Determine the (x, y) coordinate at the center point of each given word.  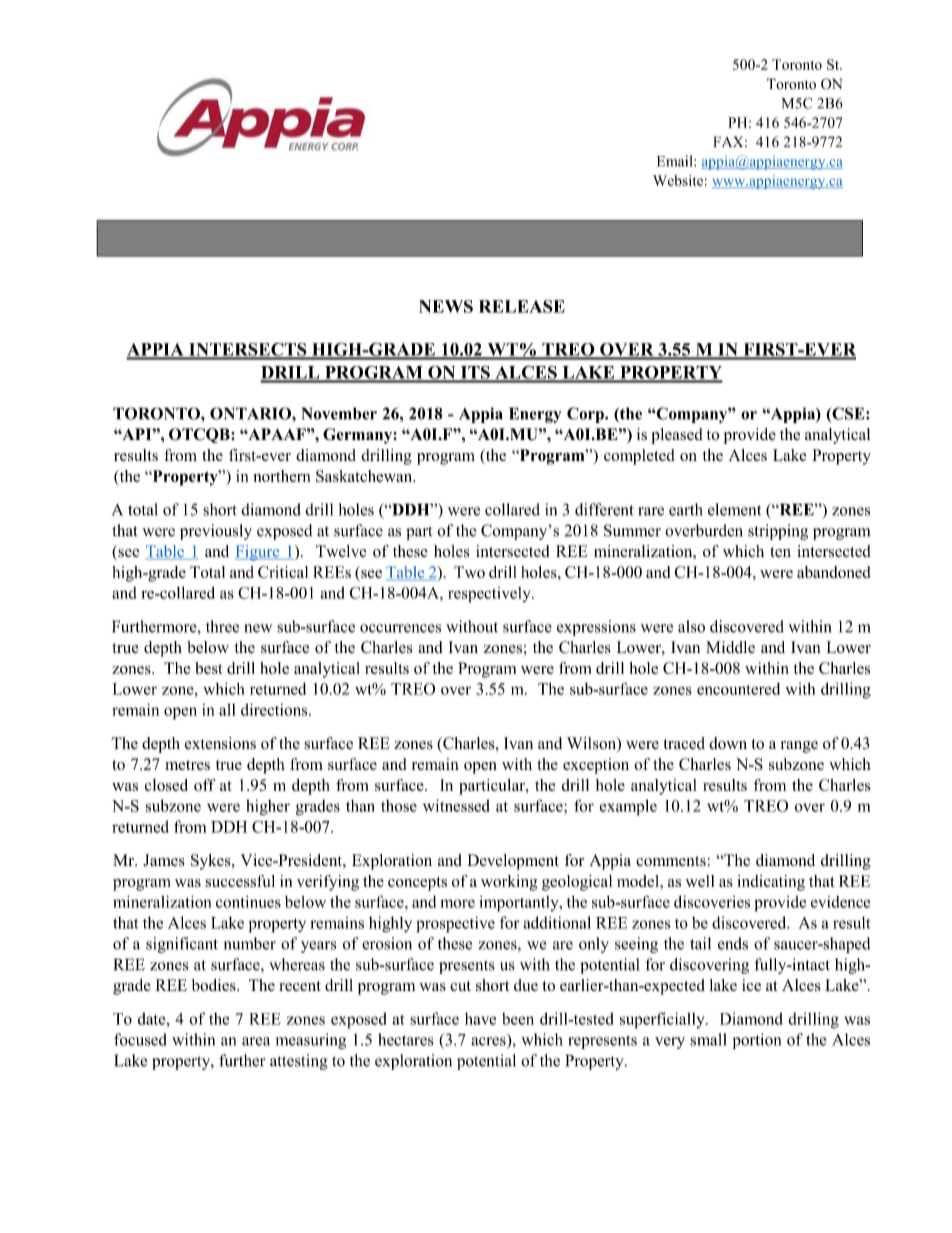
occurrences (400, 628)
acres (488, 1041)
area (256, 1041)
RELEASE (522, 306)
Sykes (212, 862)
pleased (677, 436)
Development (513, 862)
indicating (771, 883)
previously (216, 532)
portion (756, 1041)
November (339, 413)
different (604, 509)
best (209, 668)
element (734, 509)
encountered (738, 689)
